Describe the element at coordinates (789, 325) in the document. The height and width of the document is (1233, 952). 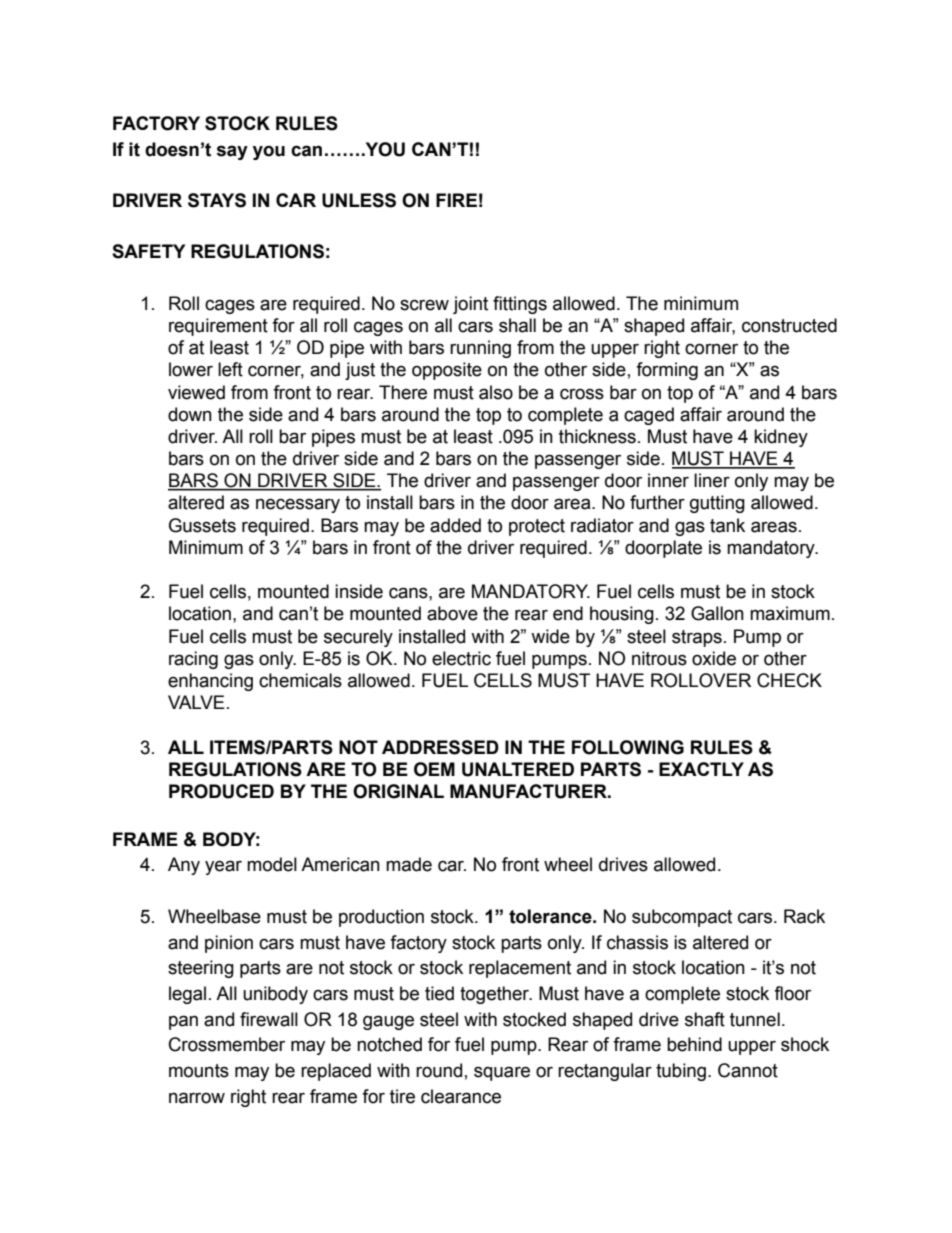
I see `constructed` at that location.
